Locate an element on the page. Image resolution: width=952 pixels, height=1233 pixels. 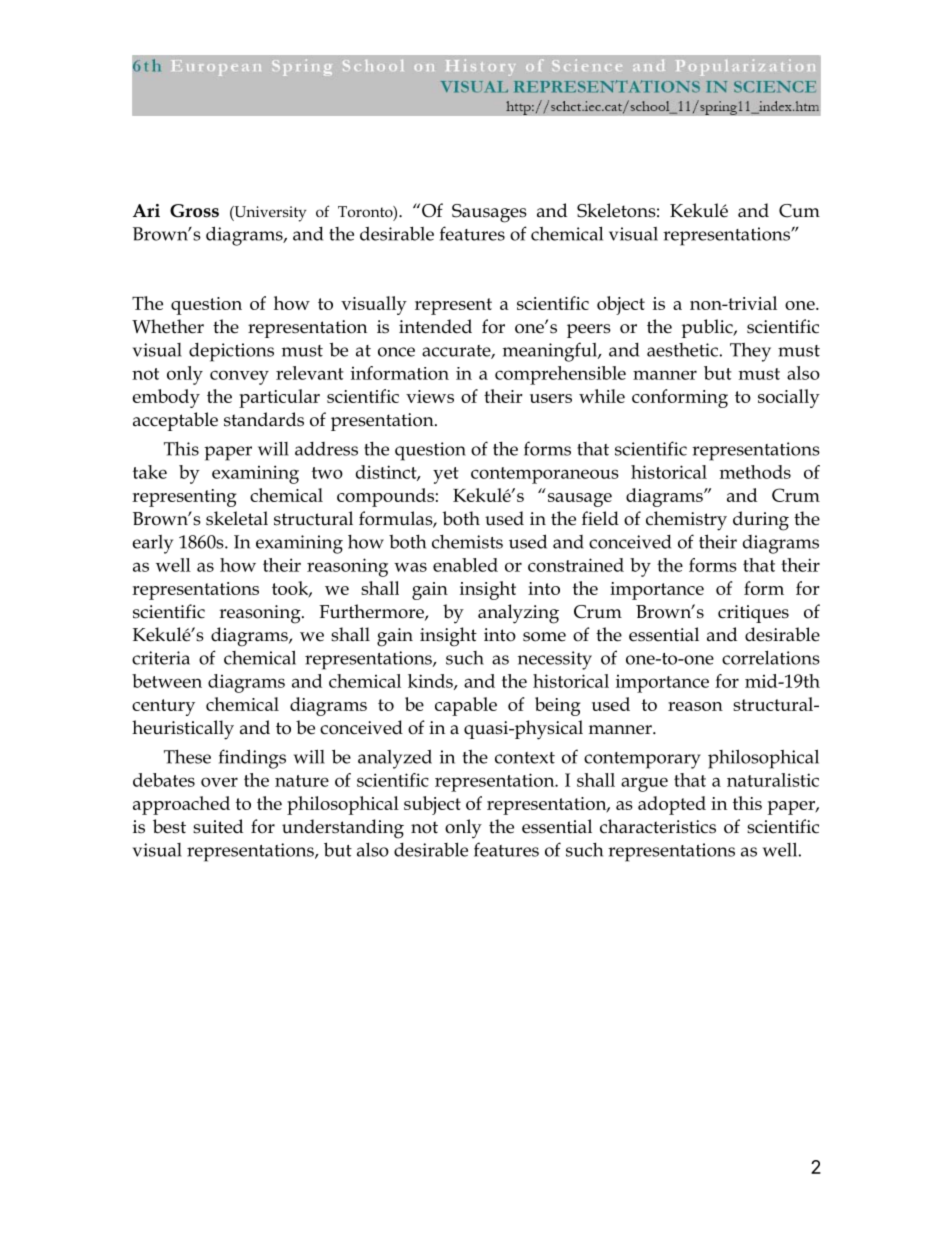
correlations is located at coordinates (771, 658).
